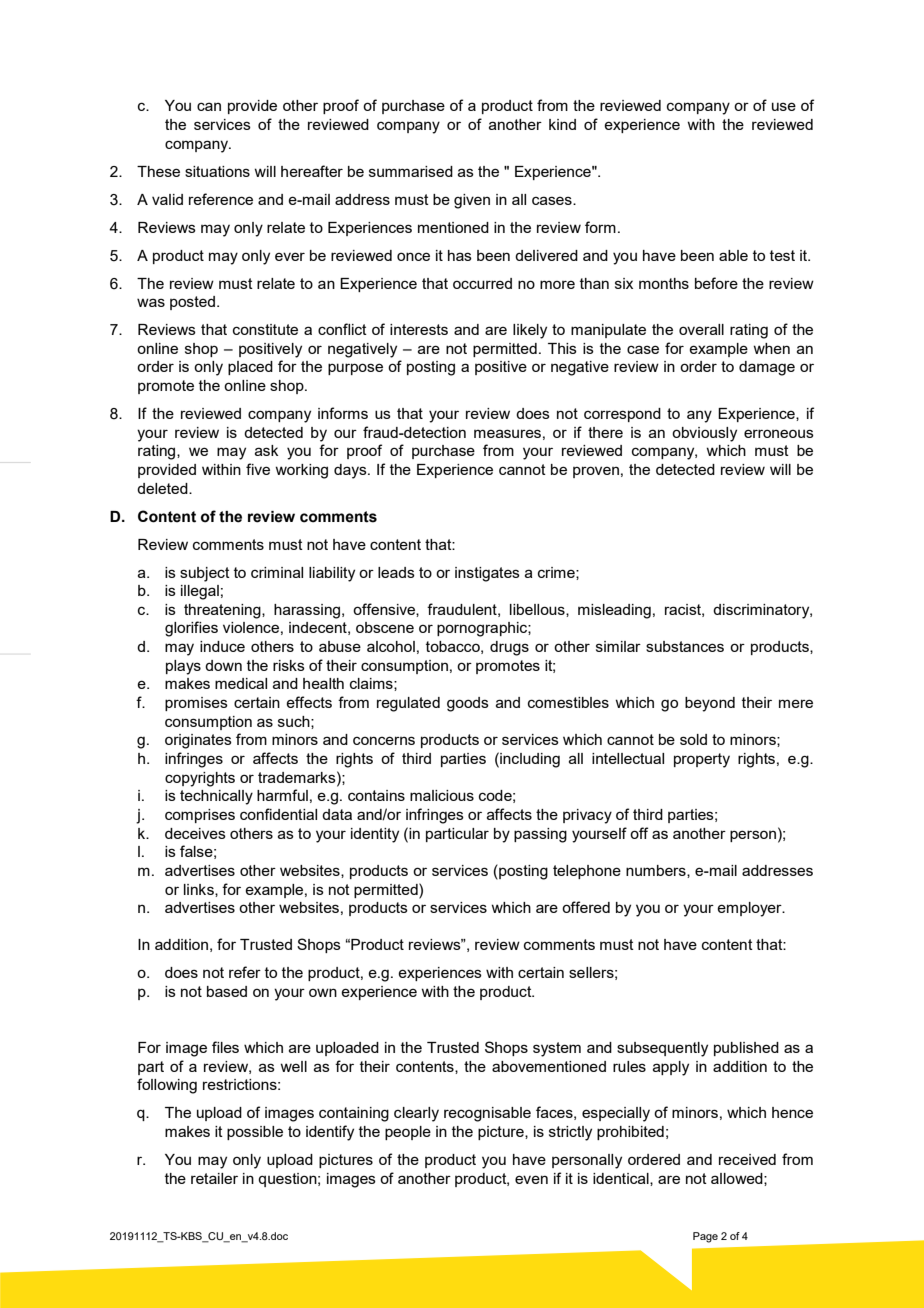 This screenshot has height=1308, width=924. I want to click on Page, so click(705, 1237).
